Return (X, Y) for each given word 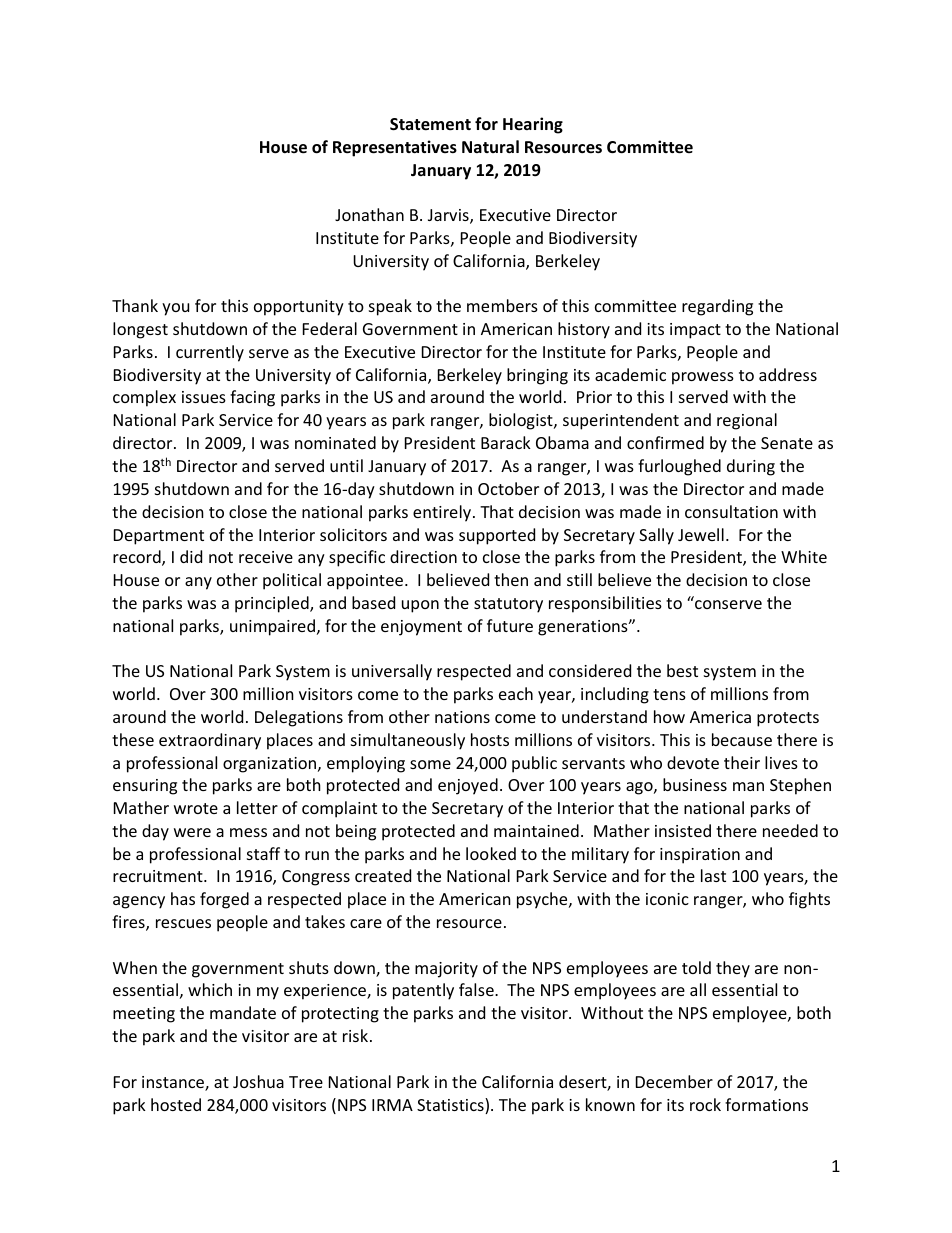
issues (204, 397)
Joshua (258, 1081)
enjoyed (468, 786)
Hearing (533, 125)
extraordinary (210, 741)
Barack (506, 442)
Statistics (451, 1106)
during (751, 467)
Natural (490, 146)
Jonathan (369, 214)
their (742, 762)
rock (705, 1104)
